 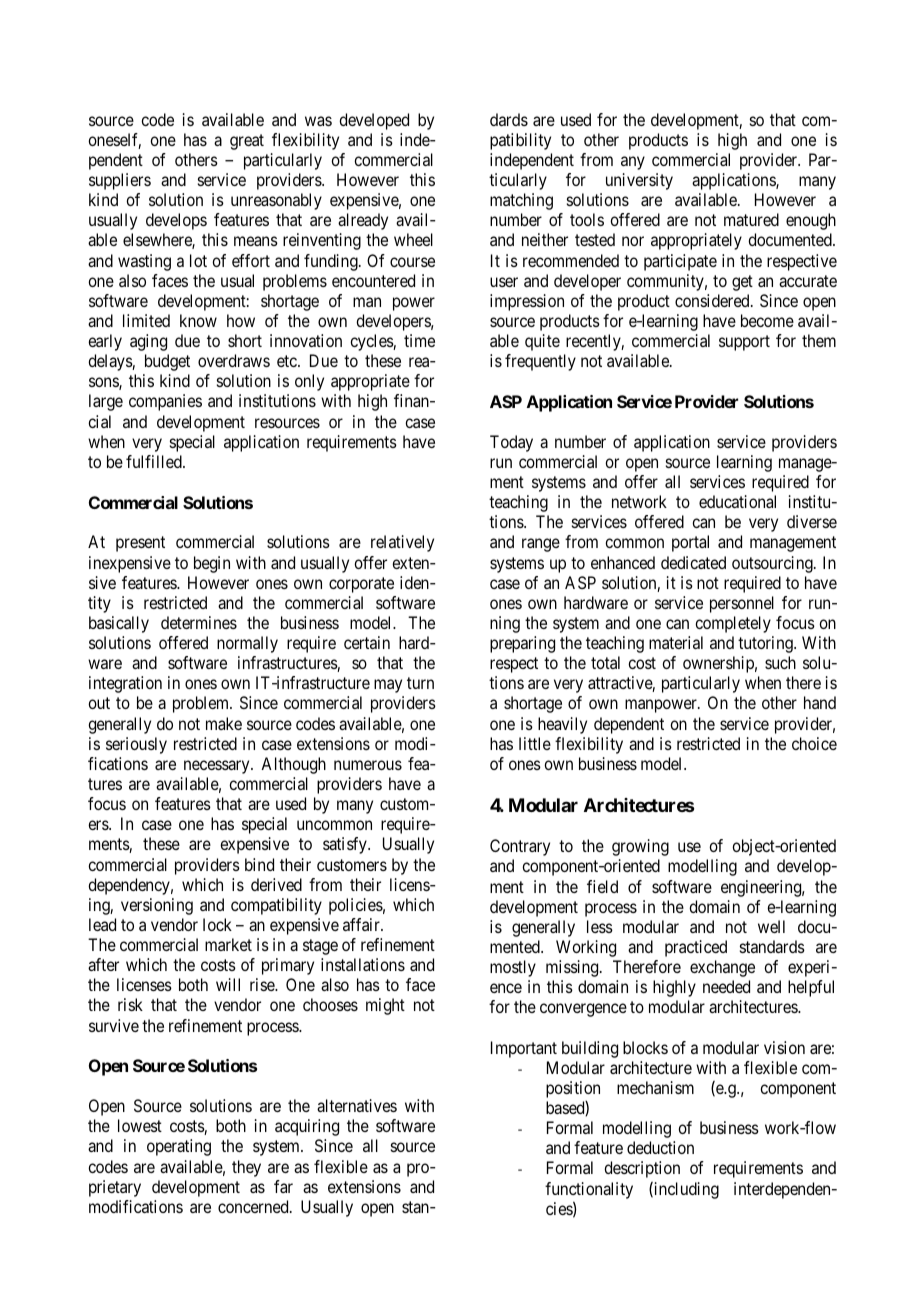 What do you see at coordinates (780, 662) in the document?
I see `such` at bounding box center [780, 662].
